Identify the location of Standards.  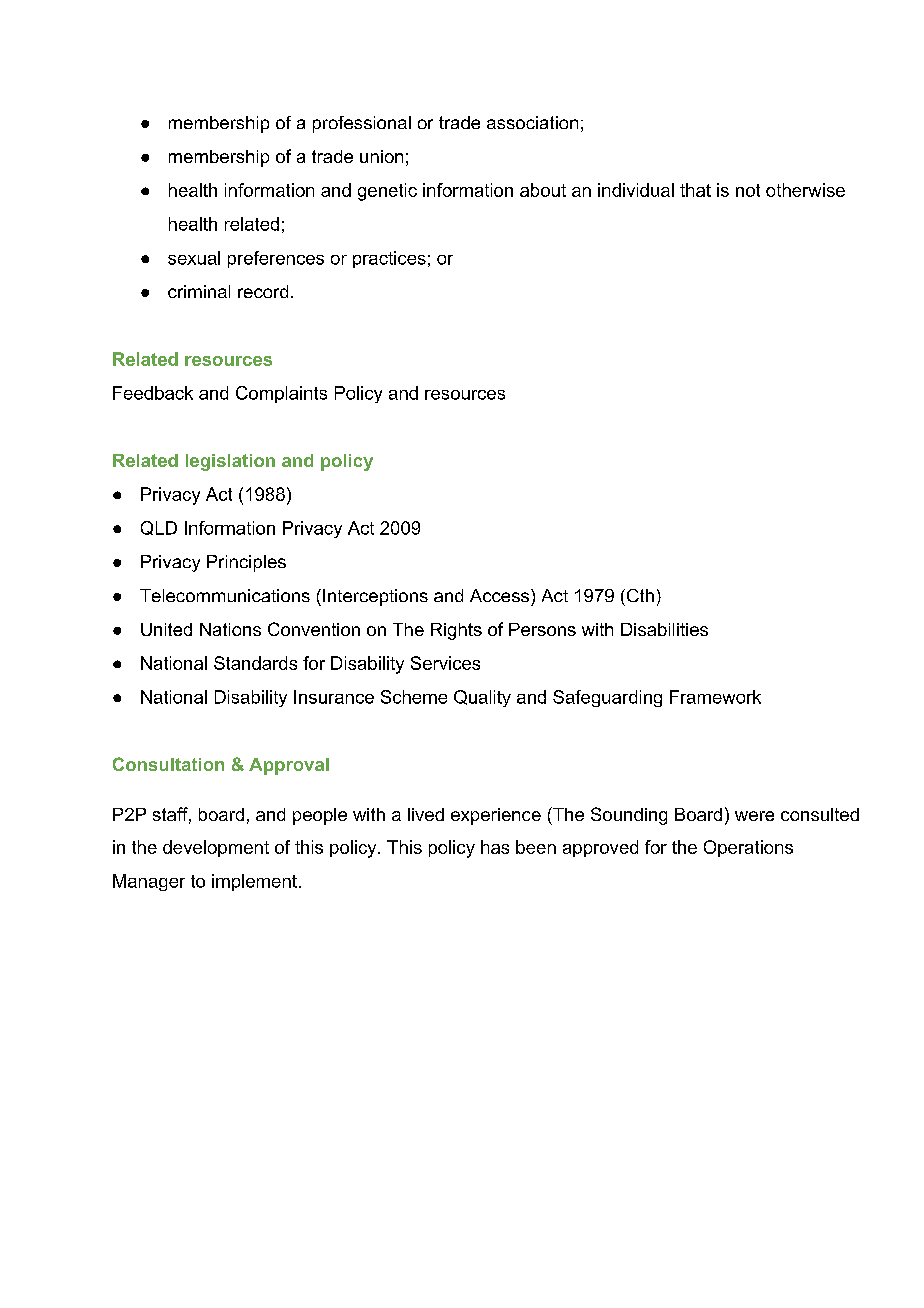
(255, 663).
